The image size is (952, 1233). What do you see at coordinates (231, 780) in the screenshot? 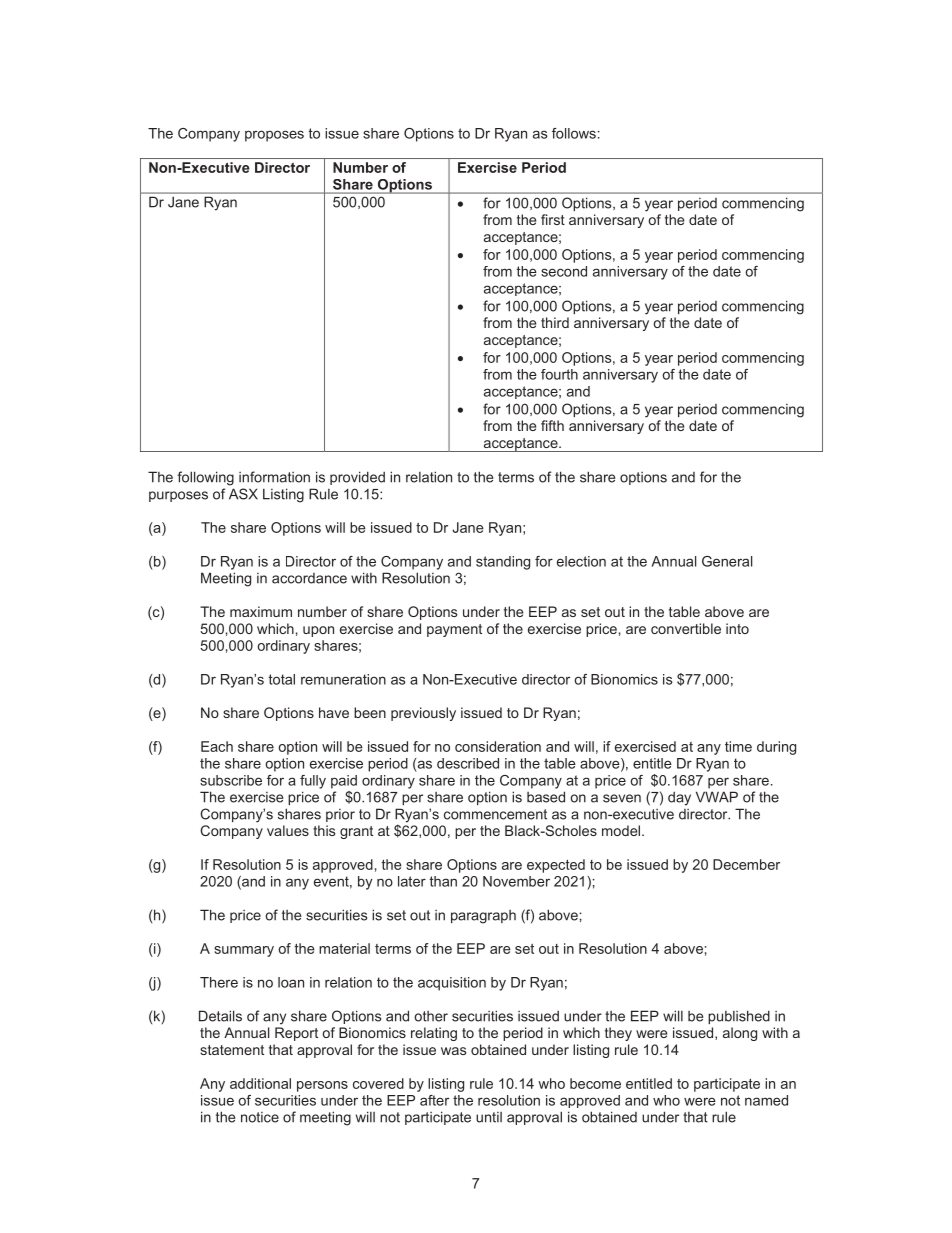
I see `subscribe` at bounding box center [231, 780].
